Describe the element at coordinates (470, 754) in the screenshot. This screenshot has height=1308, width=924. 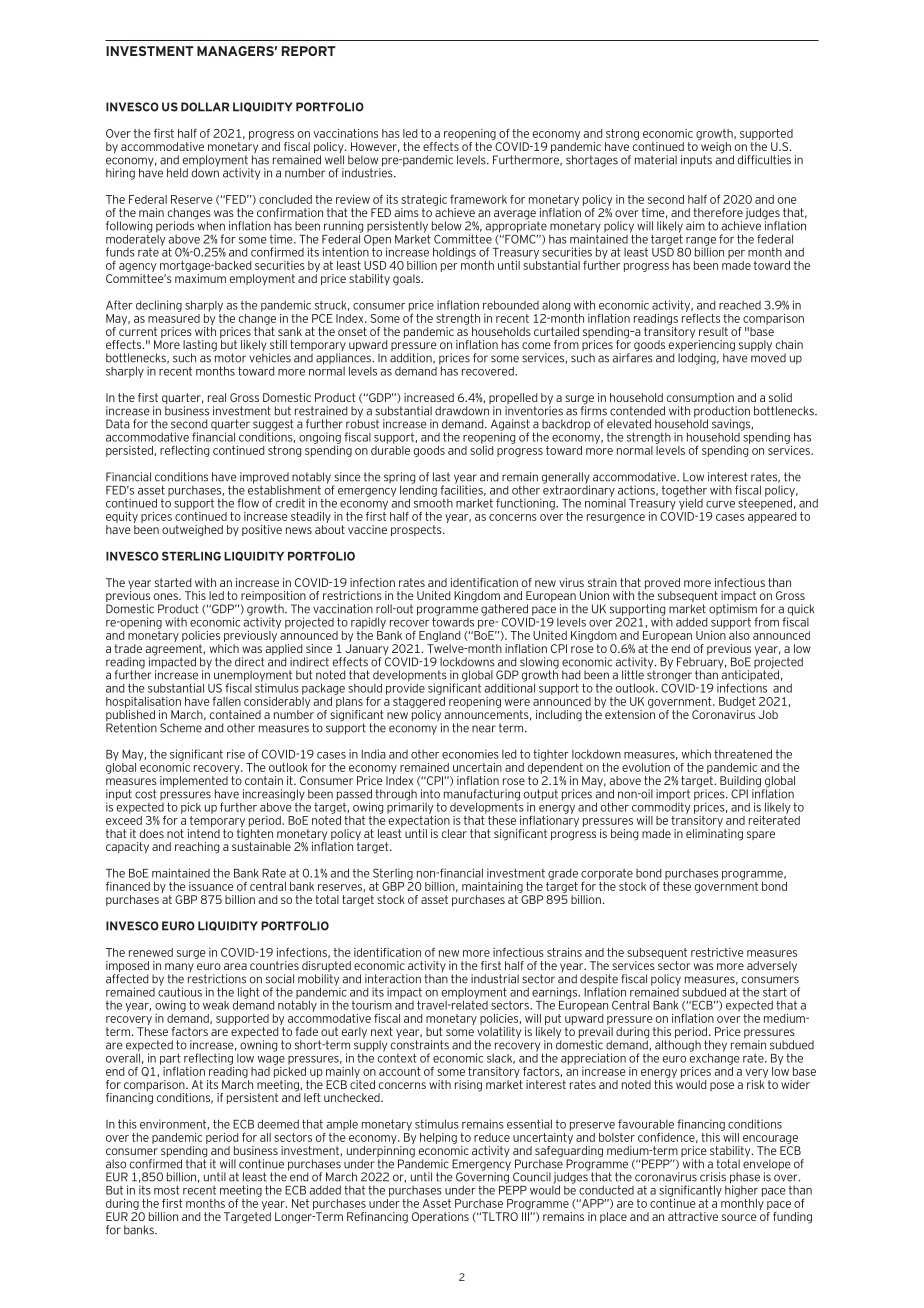
I see `economies` at that location.
